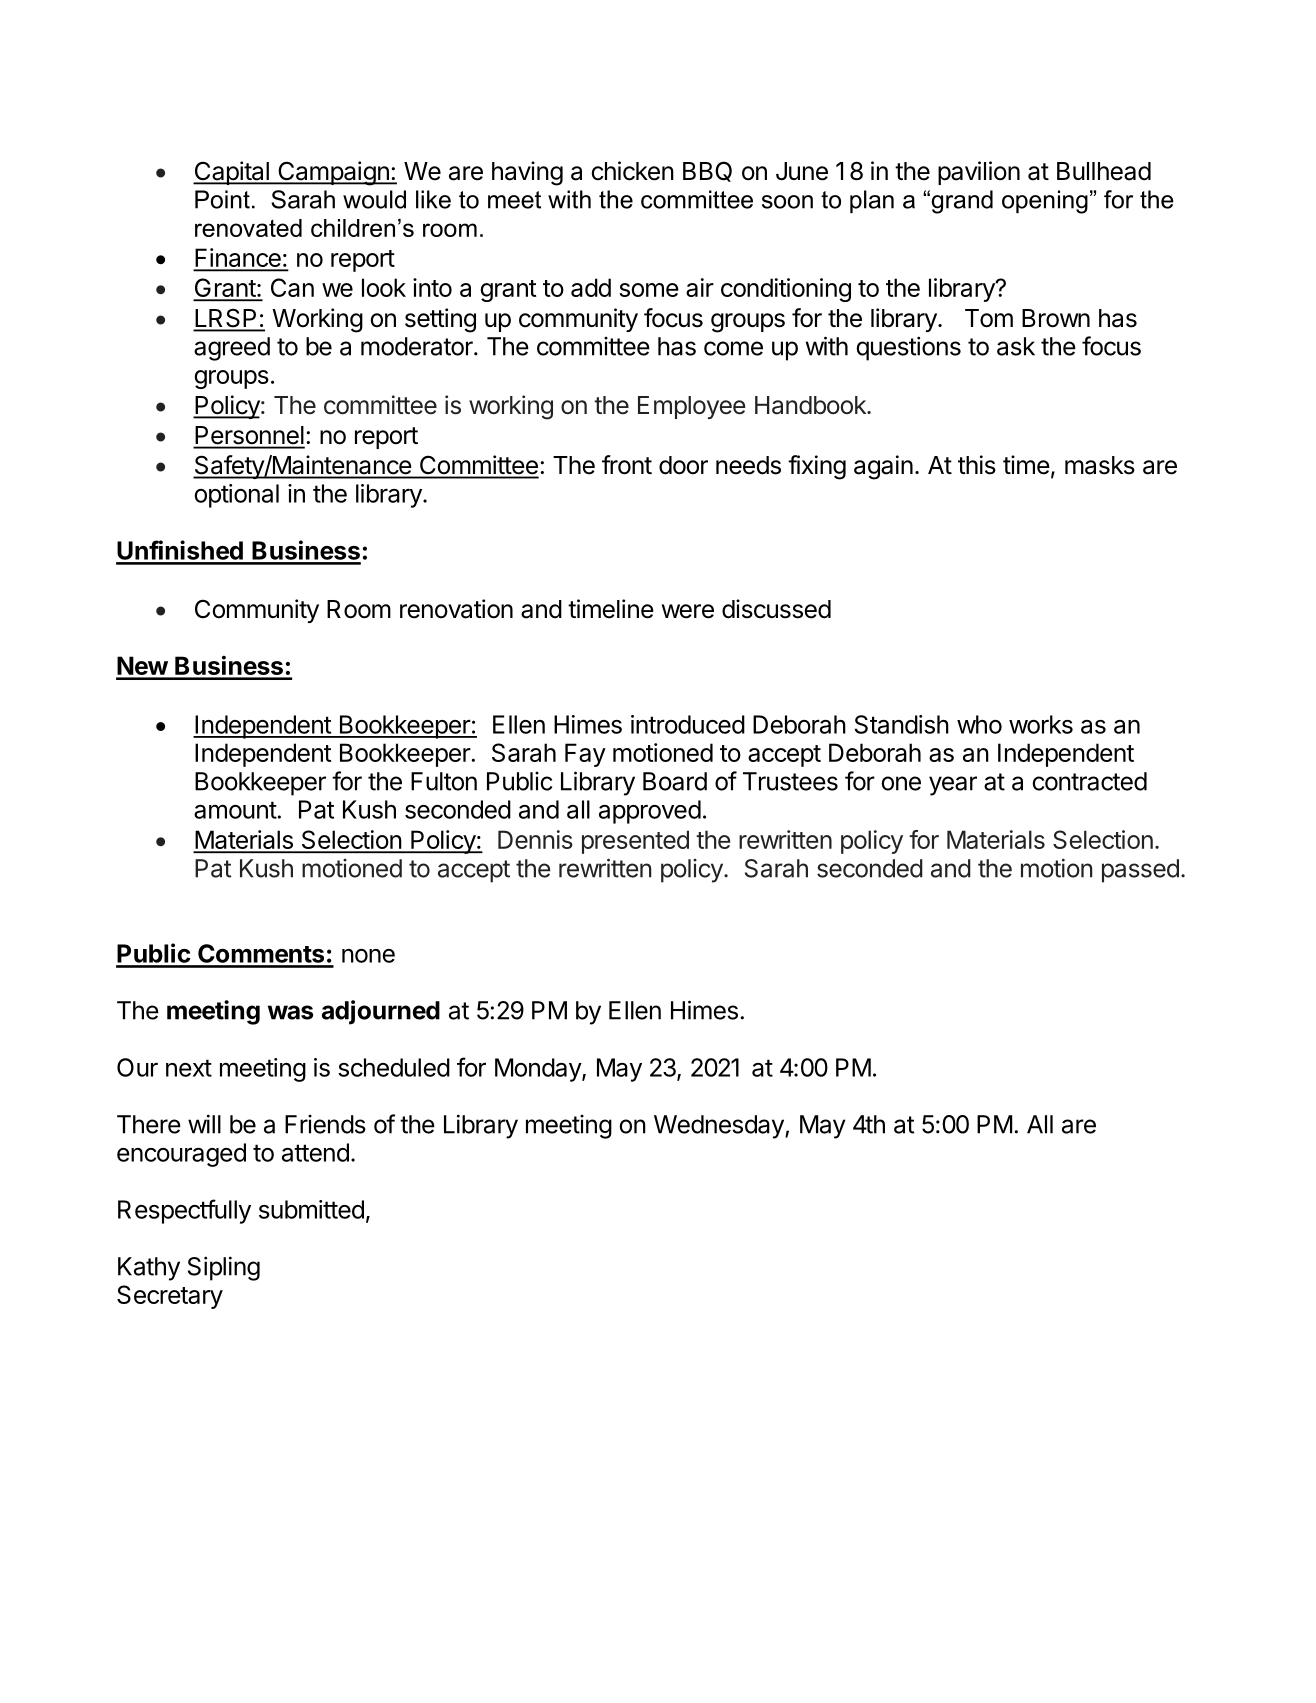 This page has height=1703, width=1316. What do you see at coordinates (311, 1209) in the page?
I see `submitted` at bounding box center [311, 1209].
